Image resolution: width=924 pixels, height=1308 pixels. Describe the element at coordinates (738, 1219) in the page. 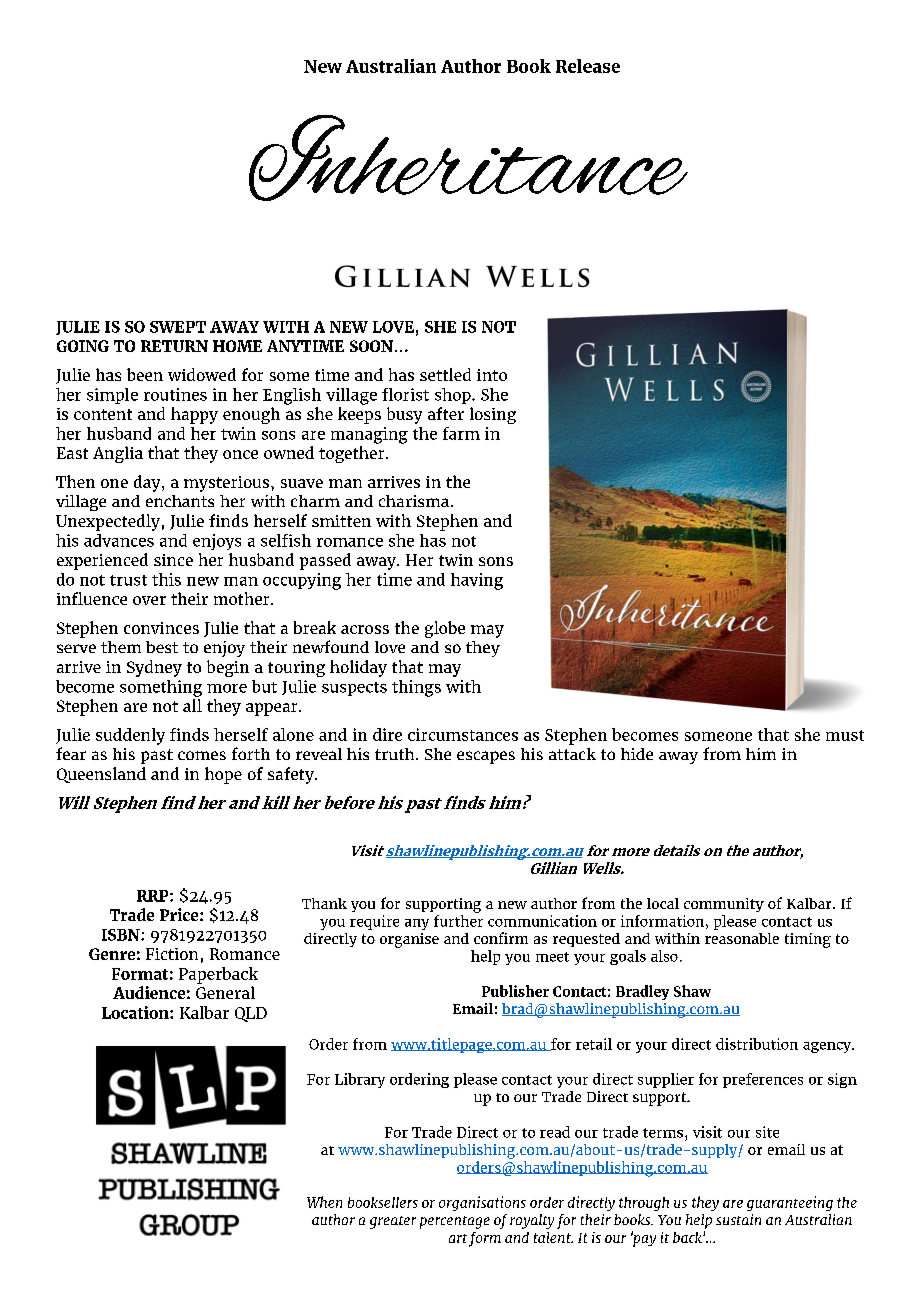

I see `sustain` at that location.
